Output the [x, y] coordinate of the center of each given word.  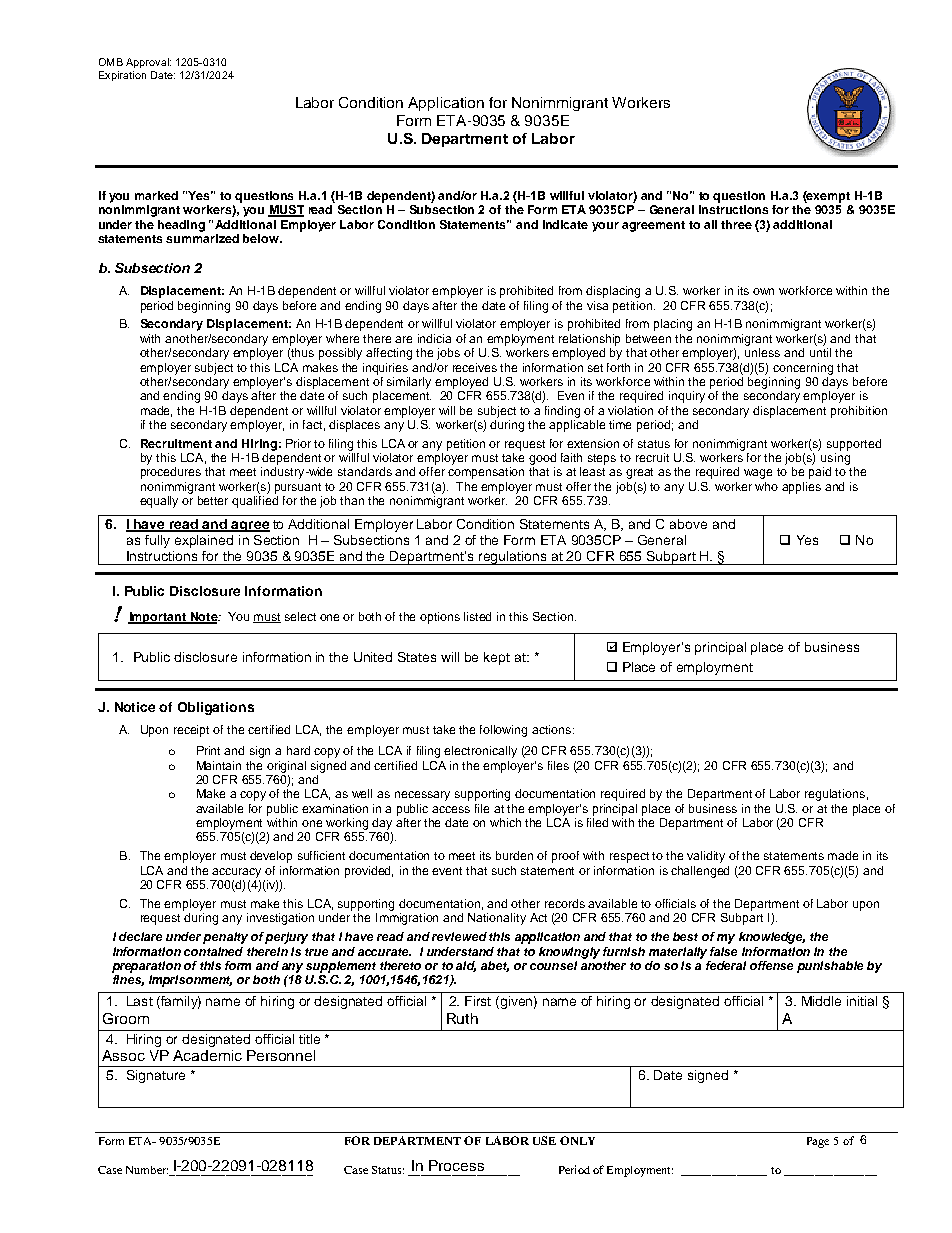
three [736, 224]
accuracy [236, 873]
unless [762, 352]
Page [818, 1142]
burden [514, 855]
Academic [207, 1055]
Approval [148, 63]
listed [477, 616]
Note [204, 618]
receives [475, 367]
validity [706, 857]
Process [456, 1165]
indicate [565, 224]
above [688, 524]
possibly [340, 354]
